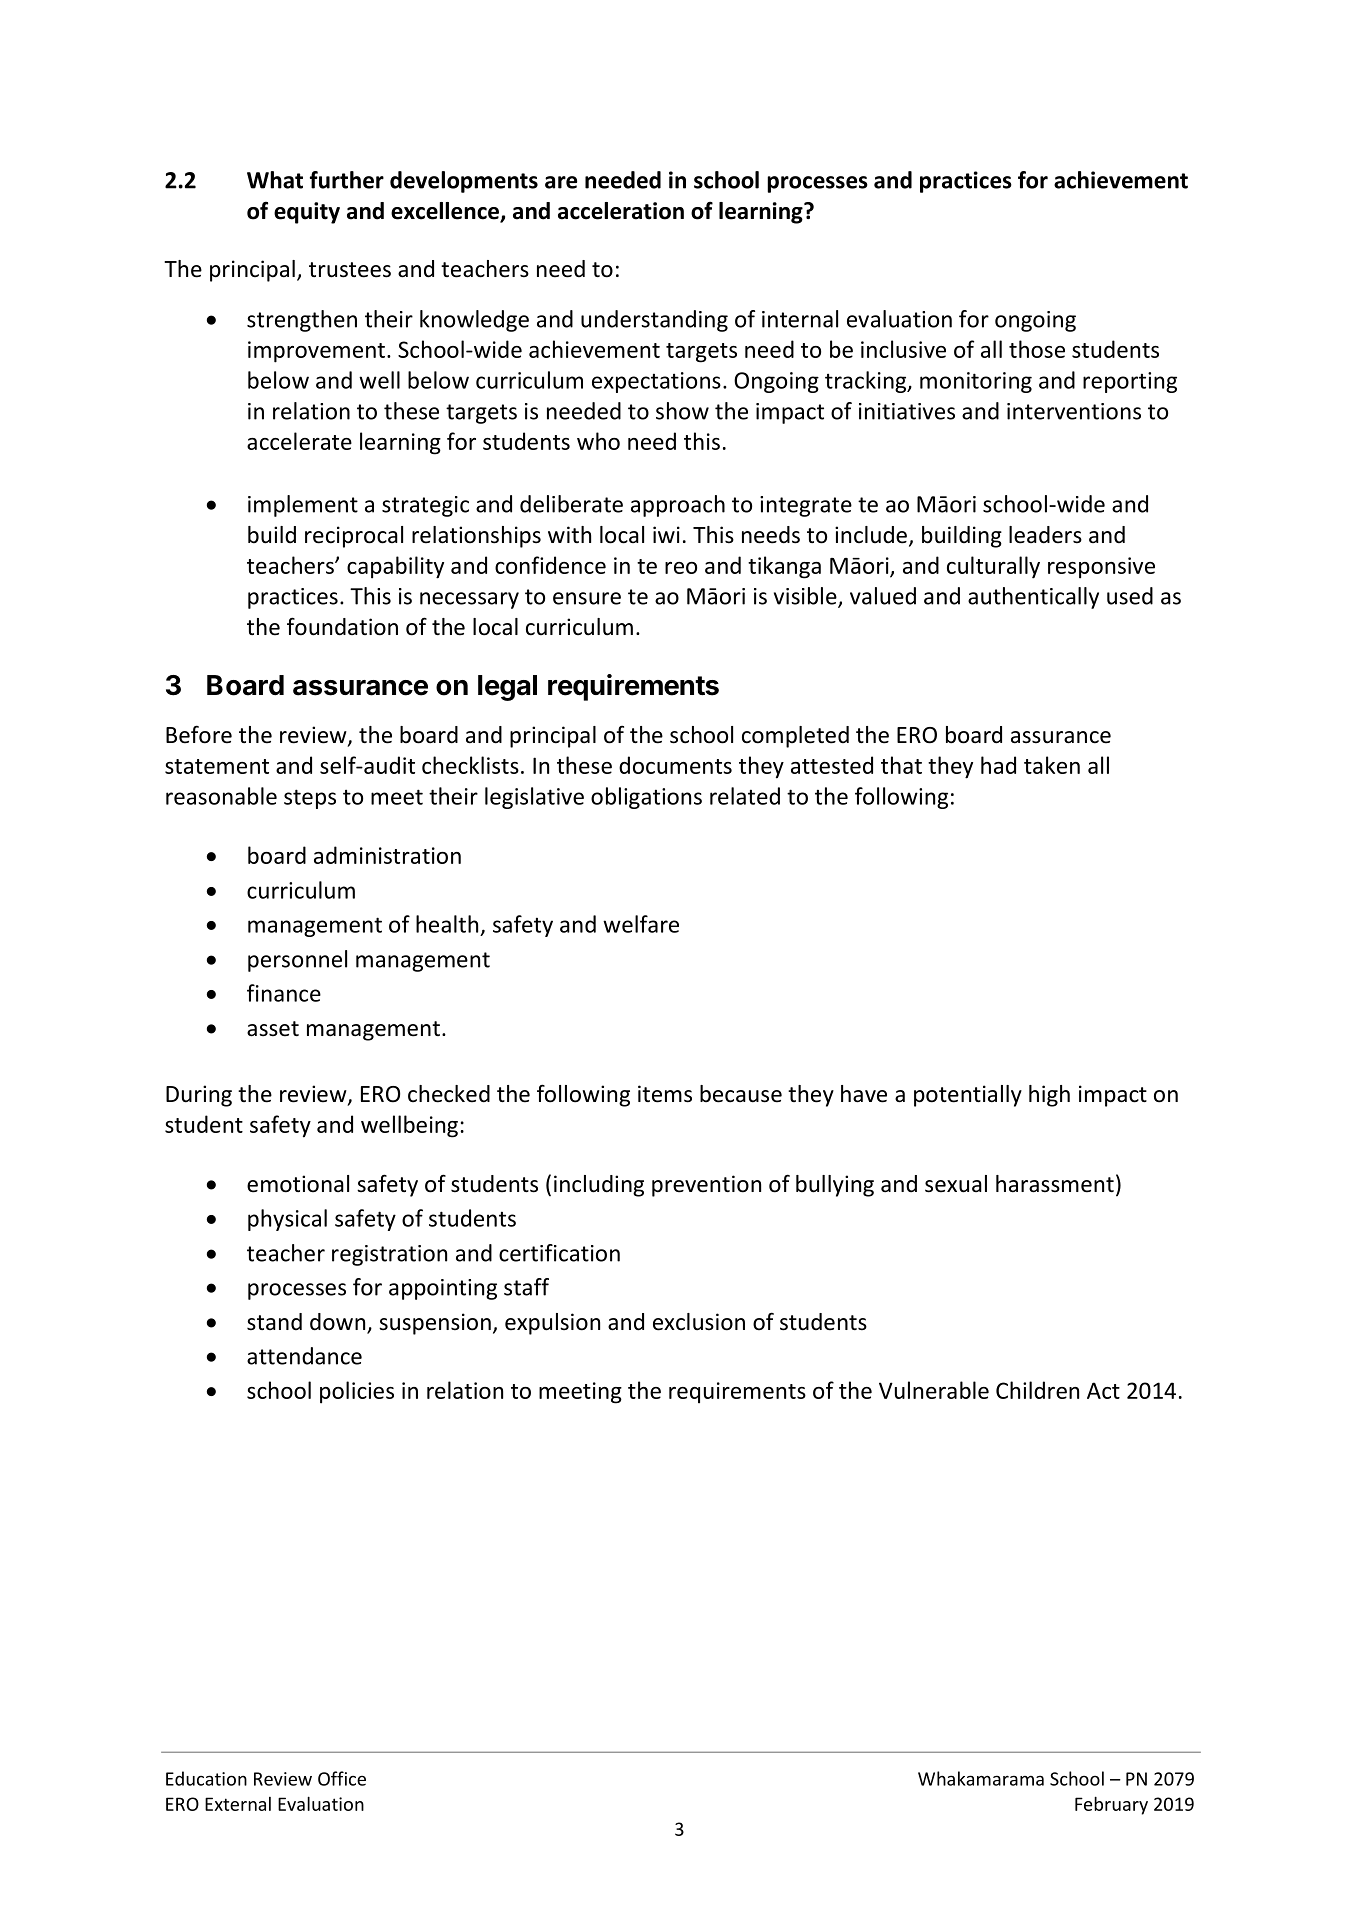 The image size is (1359, 1922). What do you see at coordinates (342, 1778) in the document?
I see `Office` at bounding box center [342, 1778].
